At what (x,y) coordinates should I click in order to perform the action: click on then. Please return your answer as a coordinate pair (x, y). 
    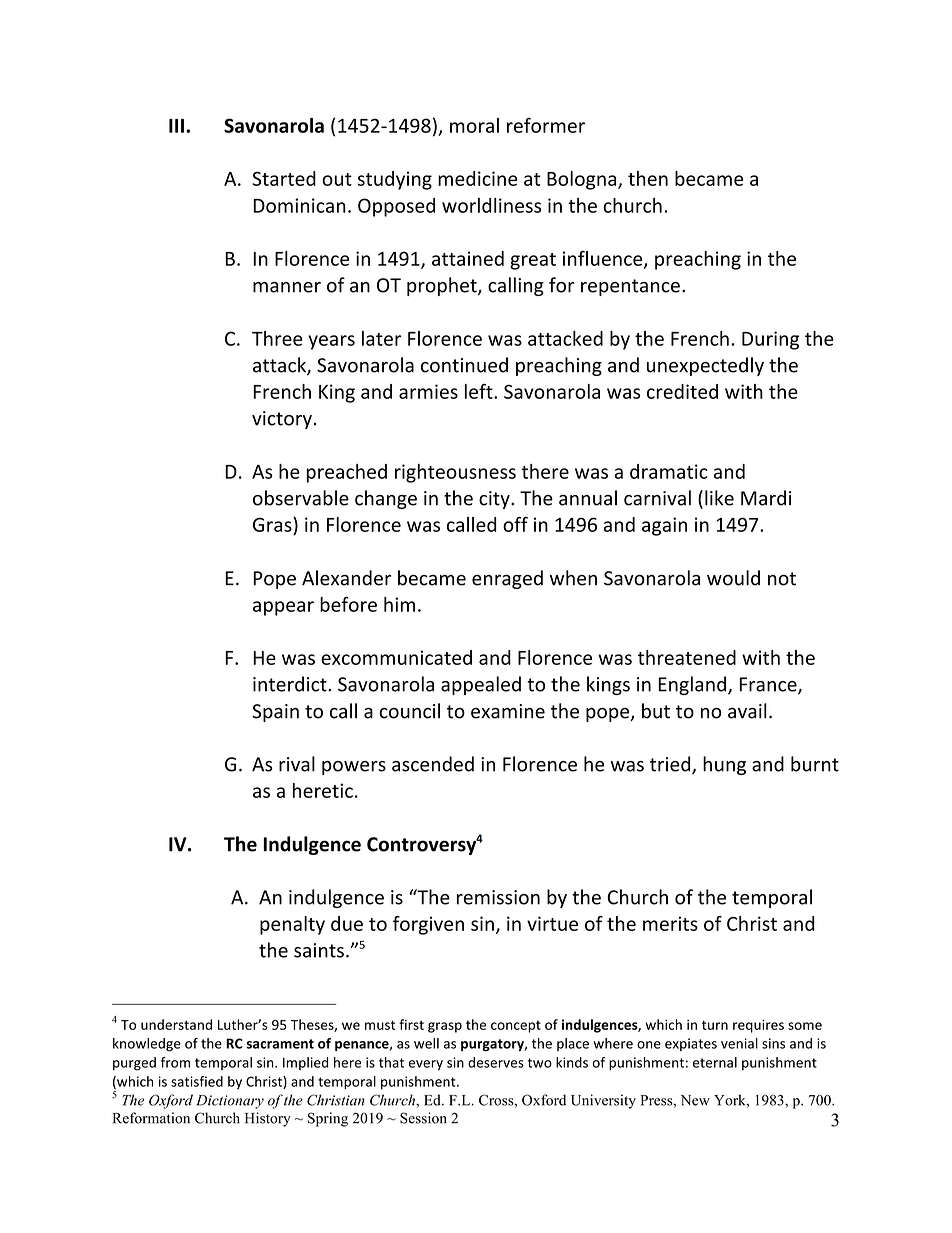
    Looking at the image, I should click on (648, 178).
